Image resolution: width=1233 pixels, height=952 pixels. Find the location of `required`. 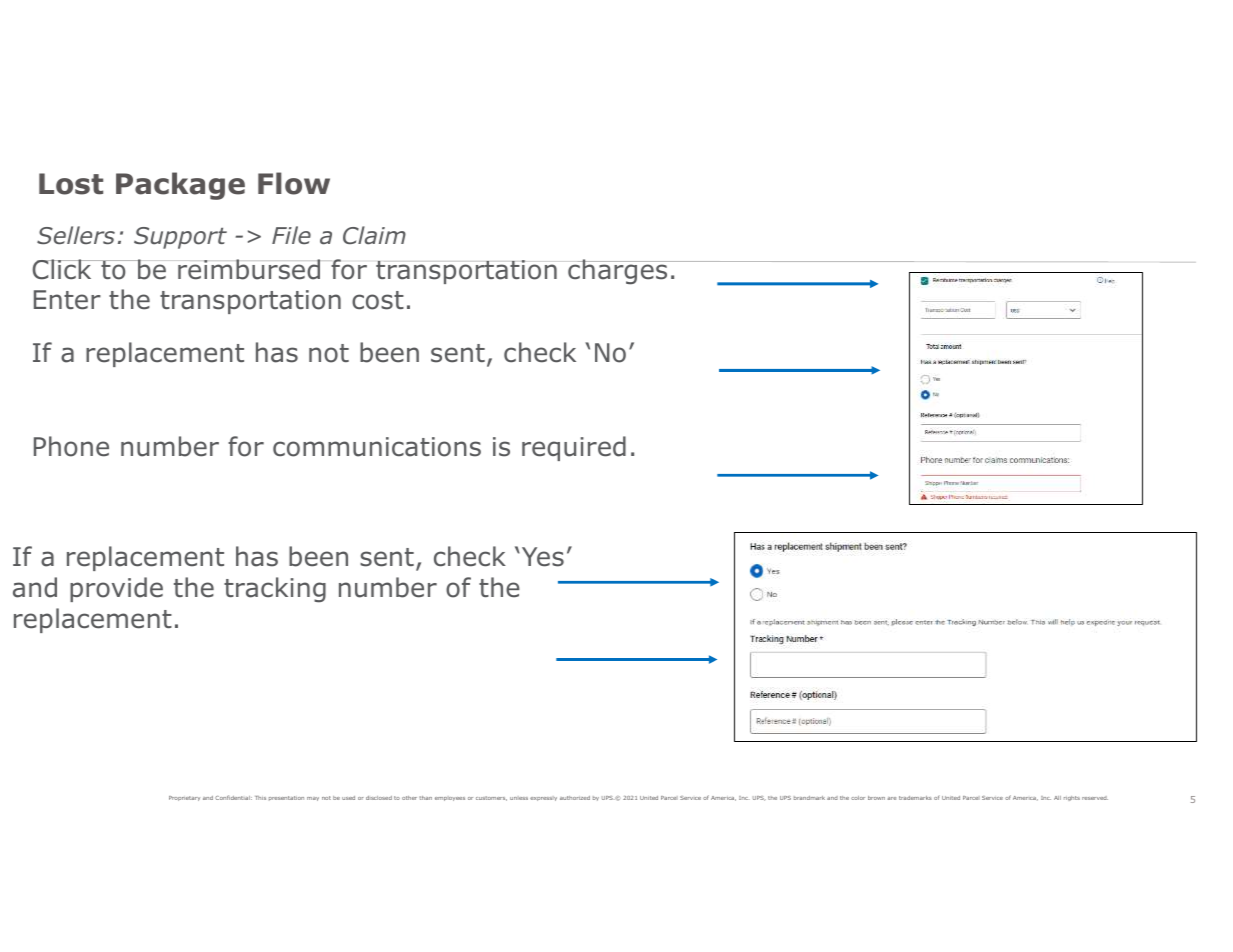

required is located at coordinates (574, 448).
